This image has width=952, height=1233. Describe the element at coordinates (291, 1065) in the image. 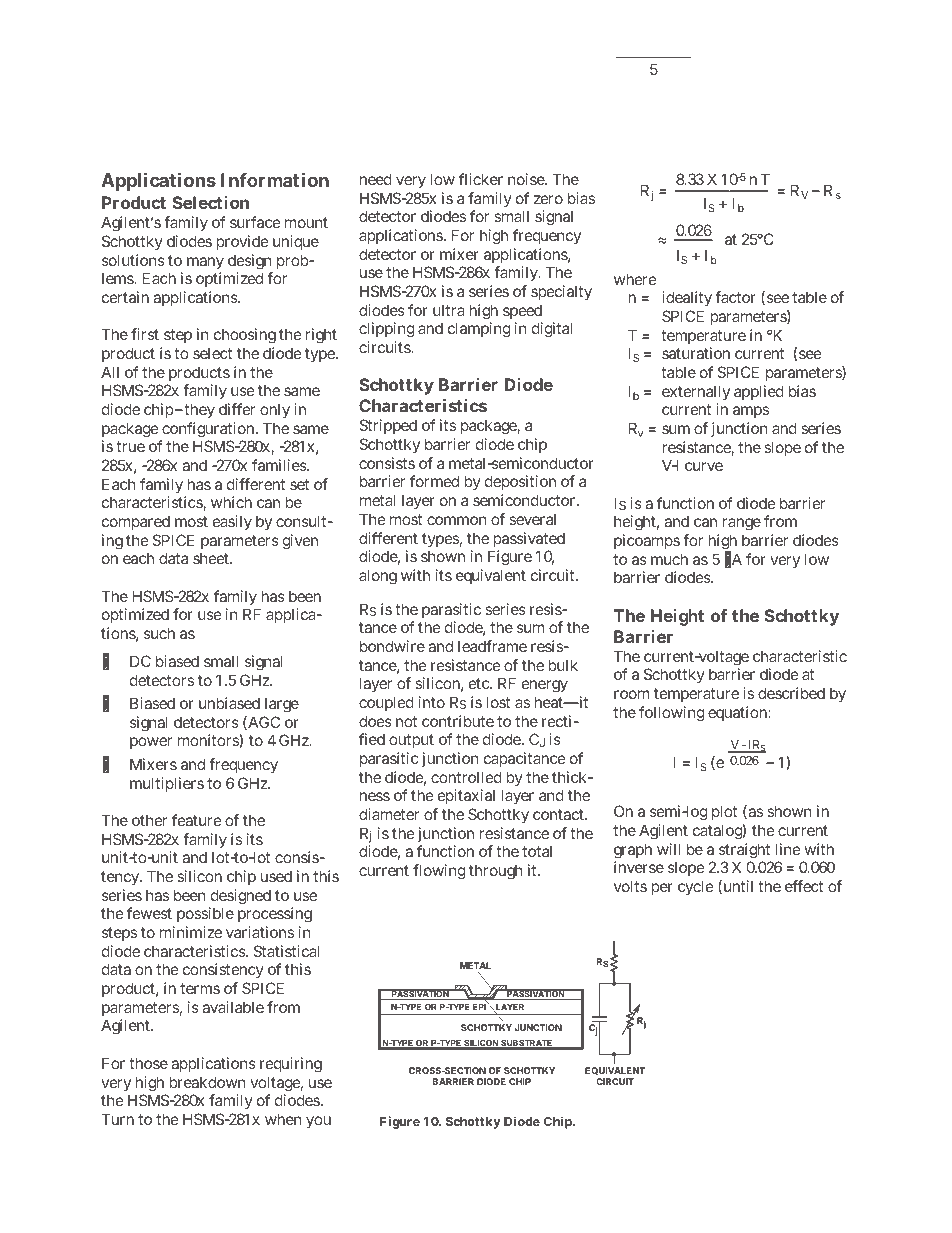

I see `requiring` at that location.
